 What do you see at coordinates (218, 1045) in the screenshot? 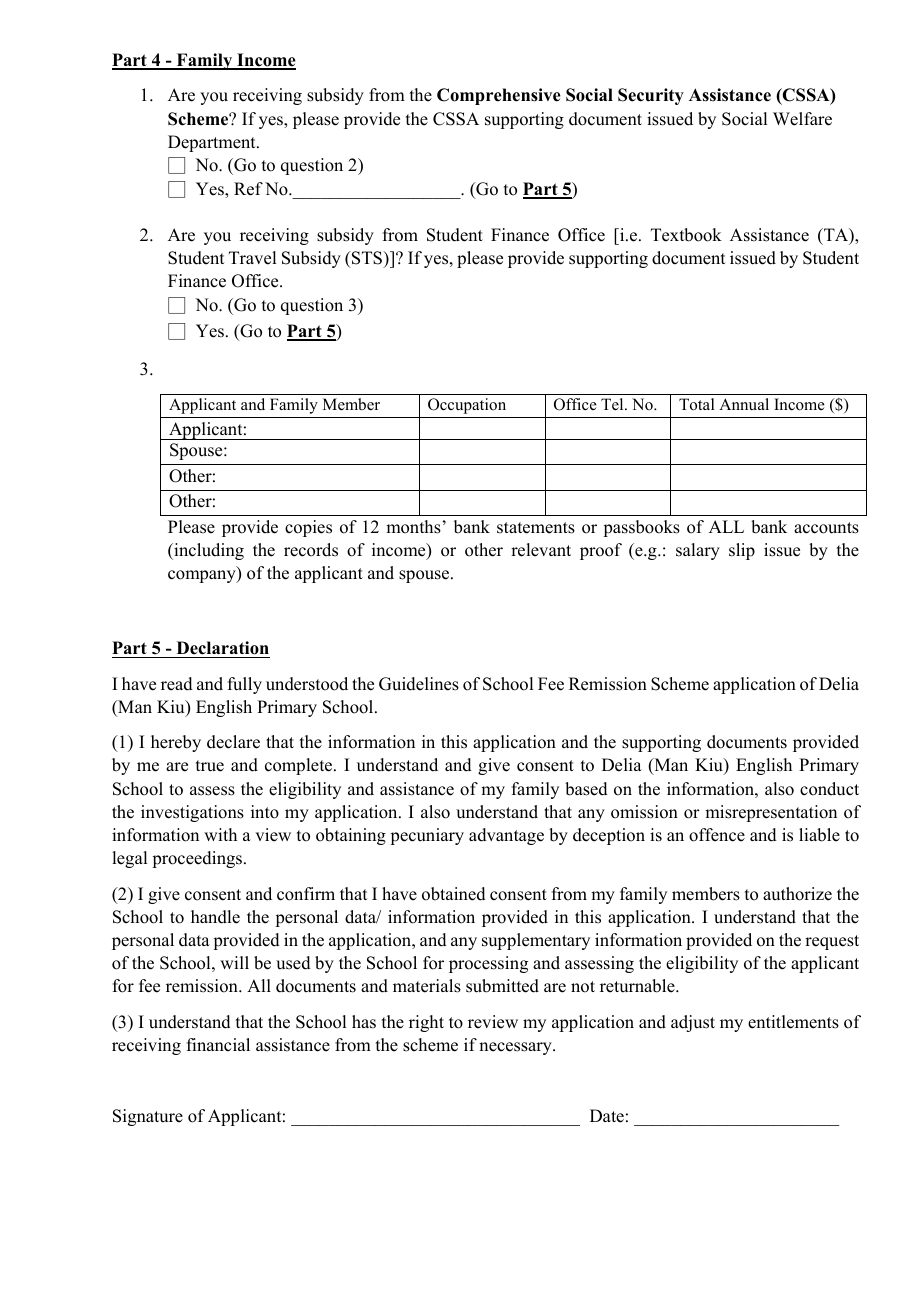
I see `financial` at bounding box center [218, 1045].
